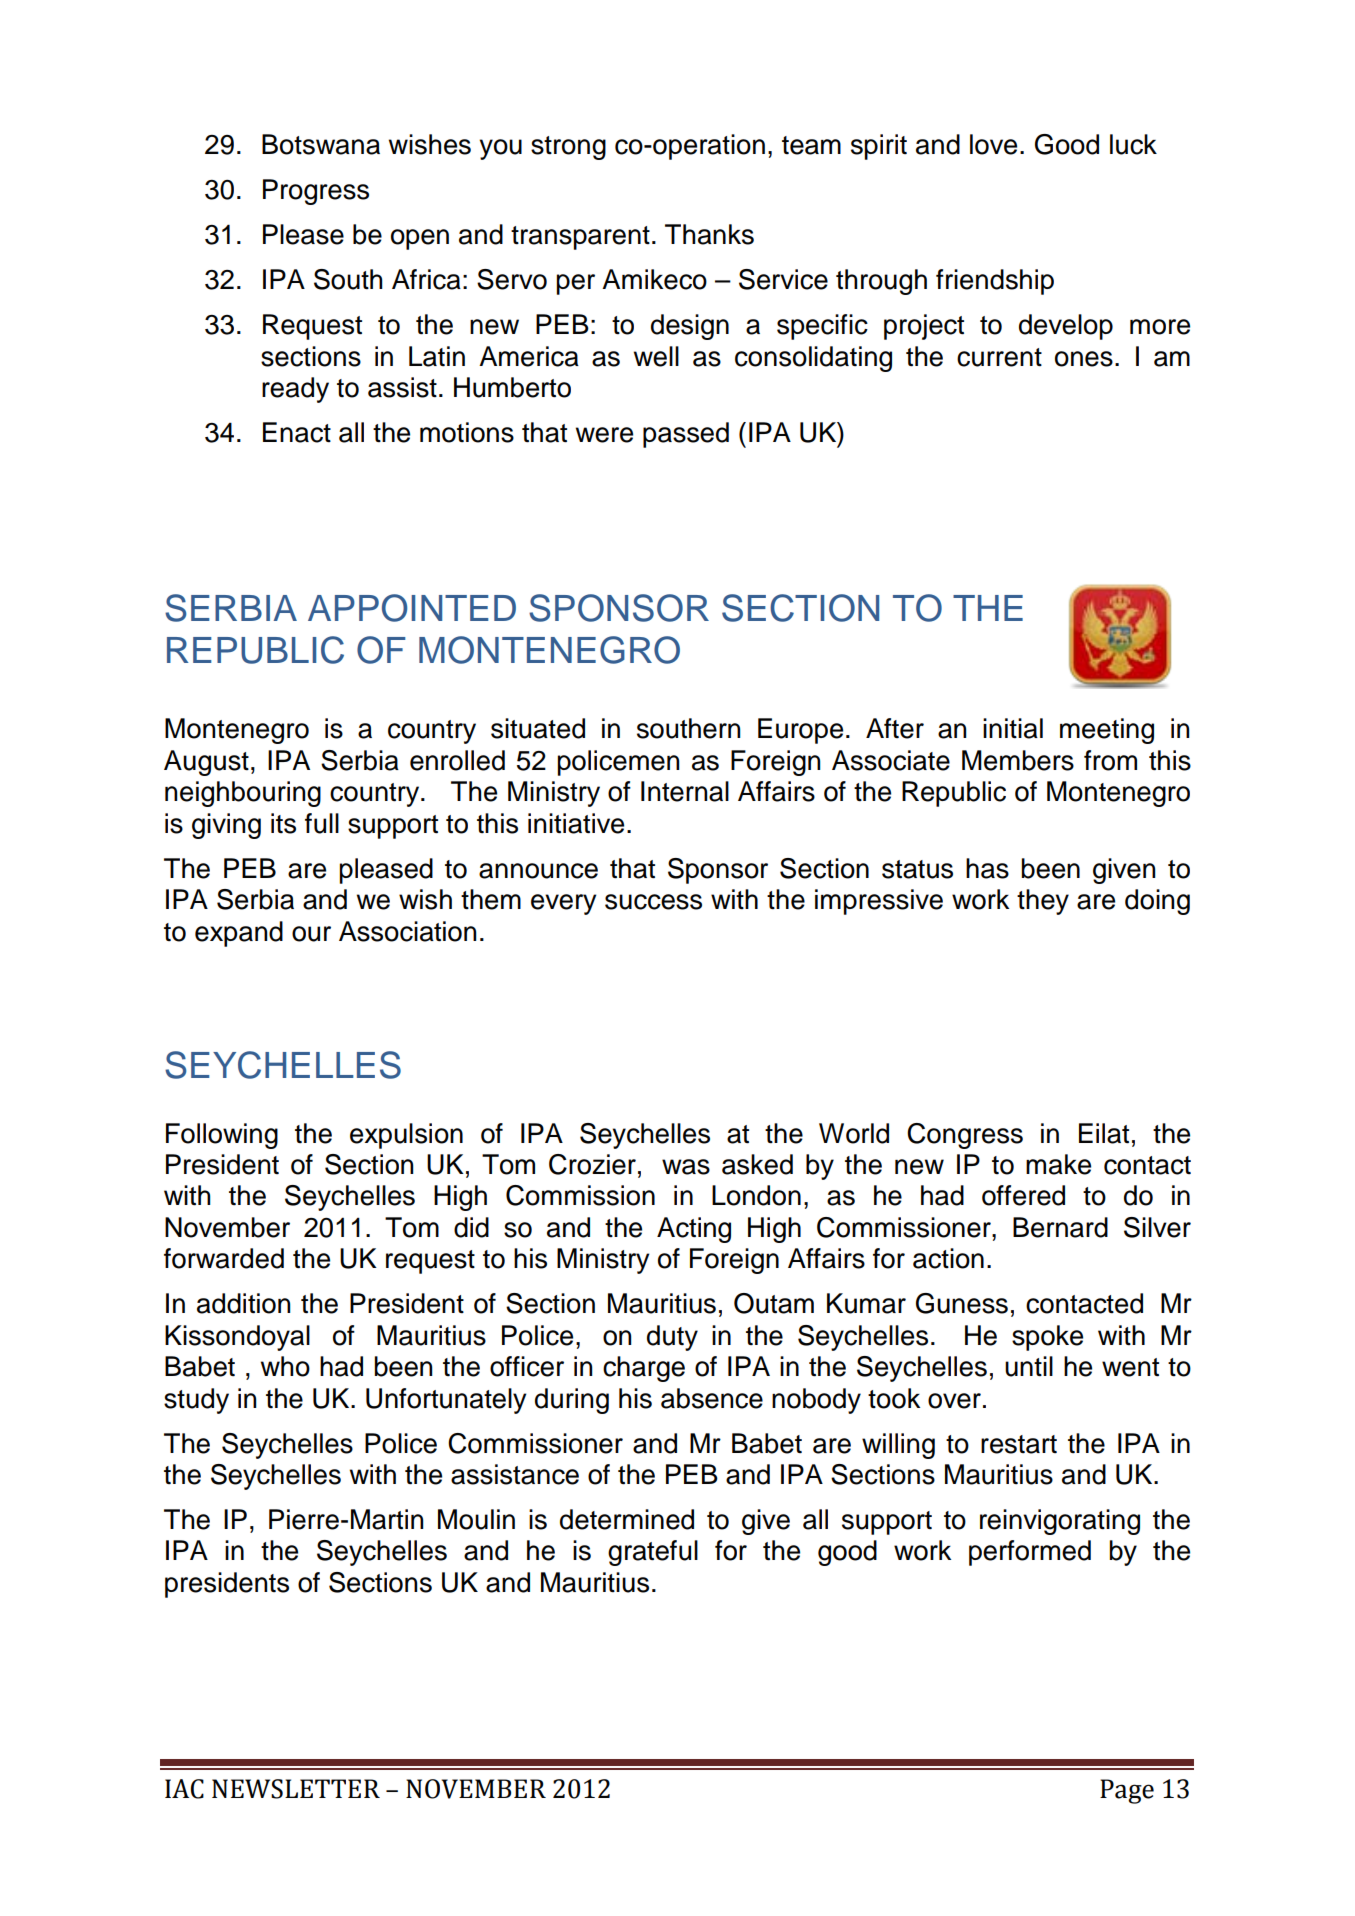 This screenshot has height=1916, width=1355. What do you see at coordinates (316, 192) in the screenshot?
I see `Progress` at bounding box center [316, 192].
